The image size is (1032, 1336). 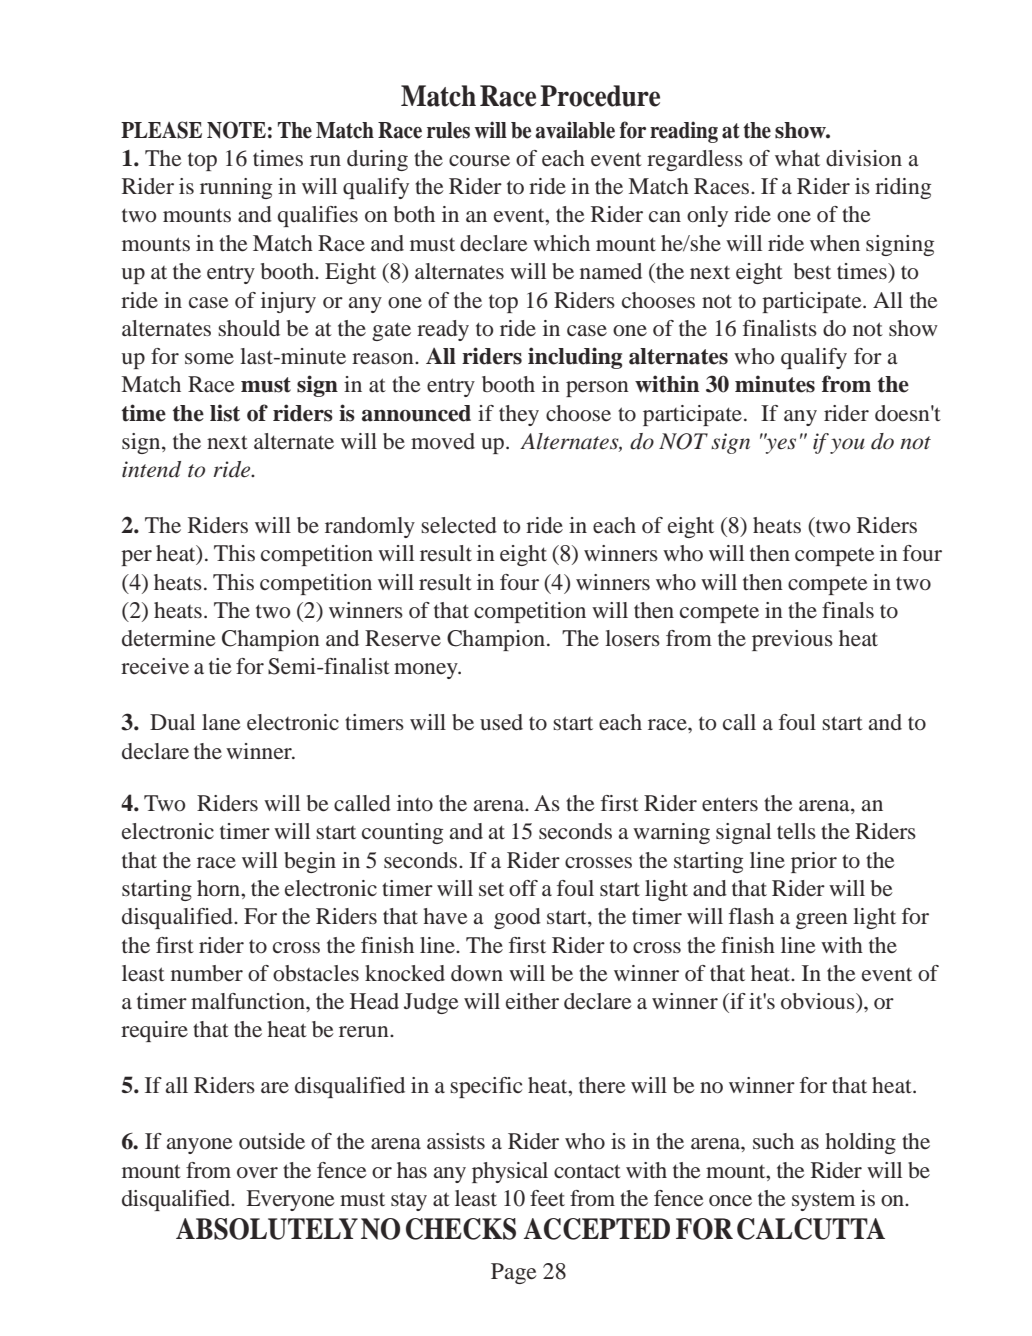 What do you see at coordinates (479, 160) in the screenshot?
I see `course` at bounding box center [479, 160].
